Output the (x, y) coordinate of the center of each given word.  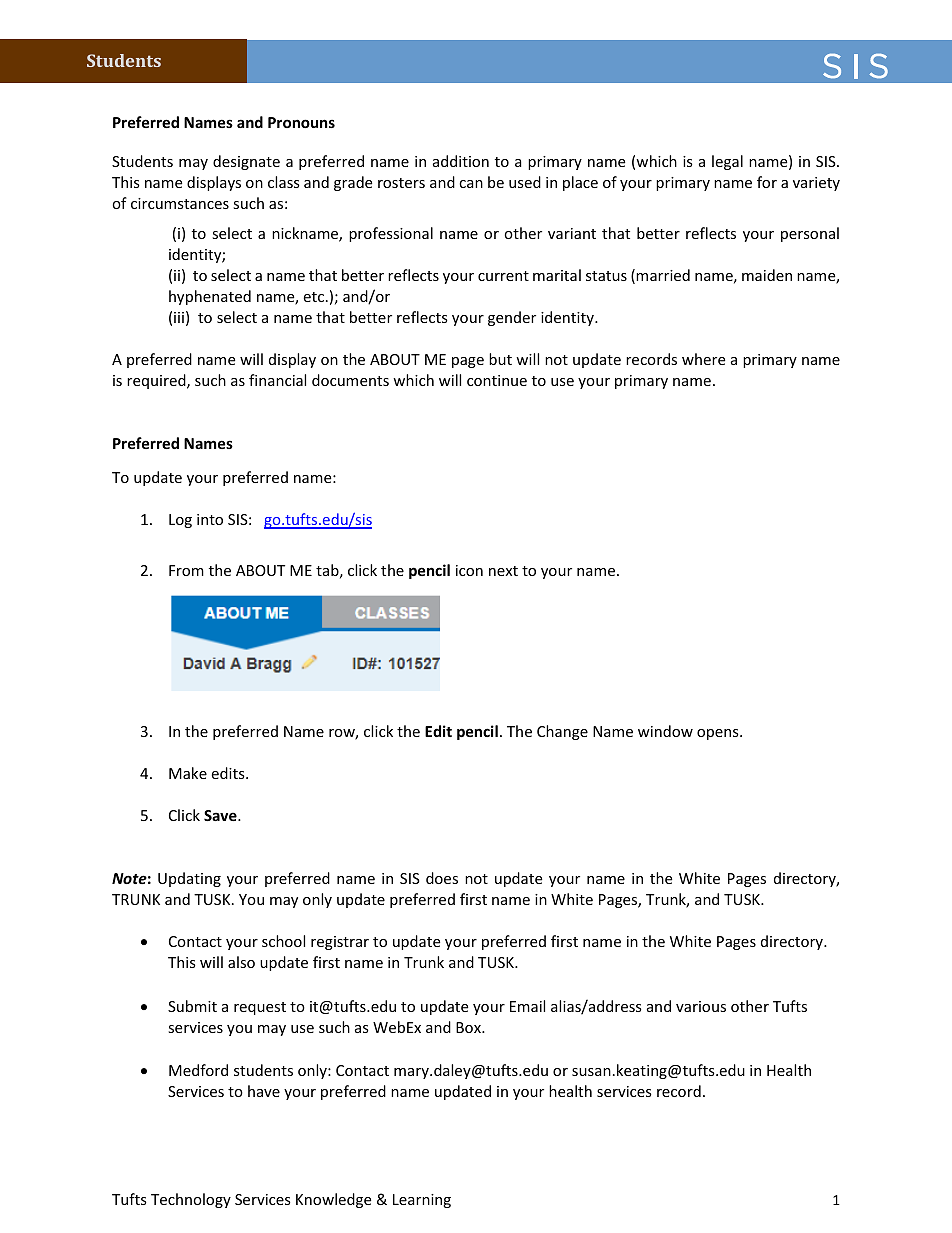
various (701, 1006)
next (503, 571)
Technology (191, 1200)
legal (727, 162)
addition (461, 161)
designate (246, 162)
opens (719, 734)
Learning (422, 1201)
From (186, 570)
